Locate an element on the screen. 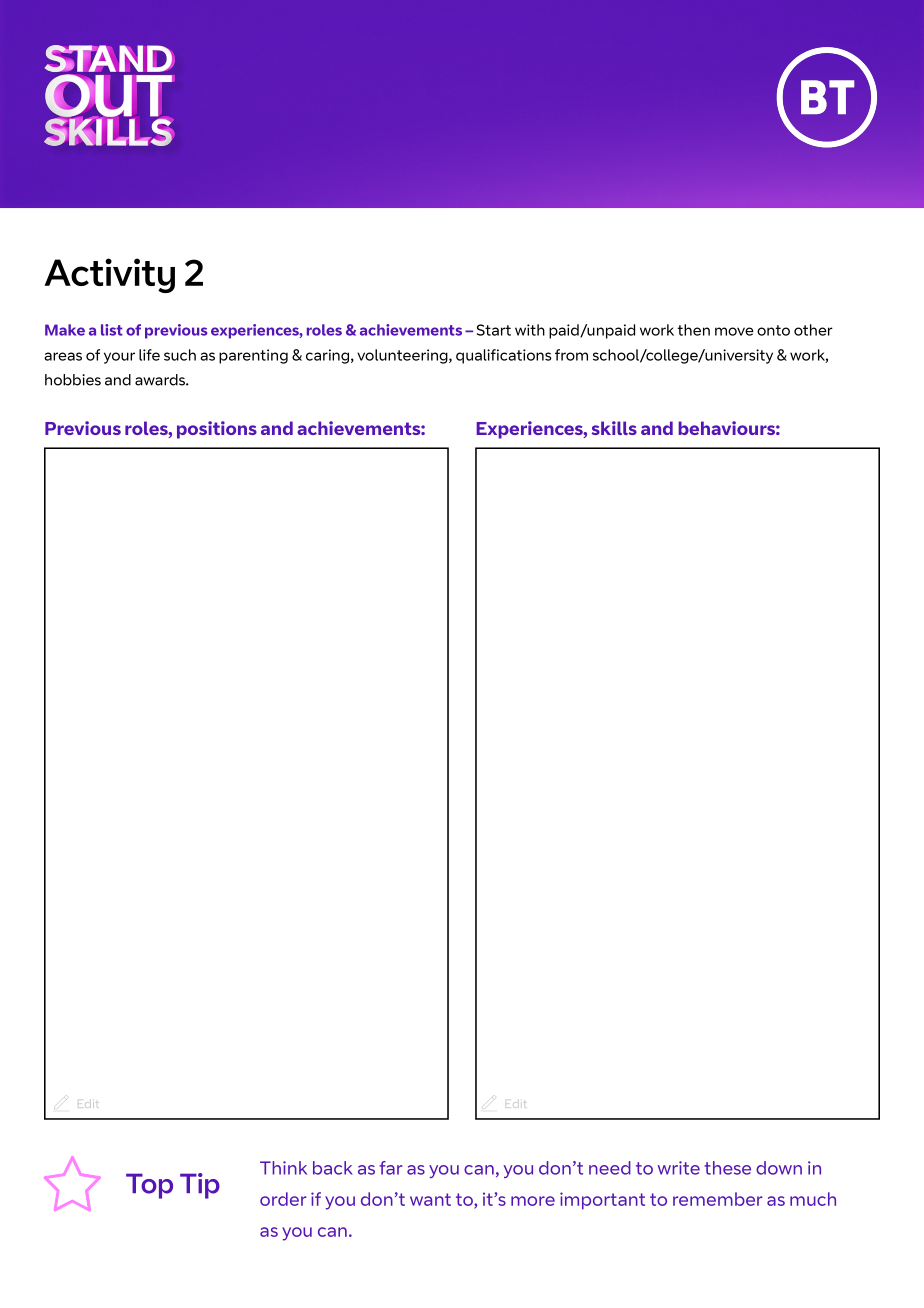 The height and width of the screenshot is (1308, 924). from is located at coordinates (571, 355).
